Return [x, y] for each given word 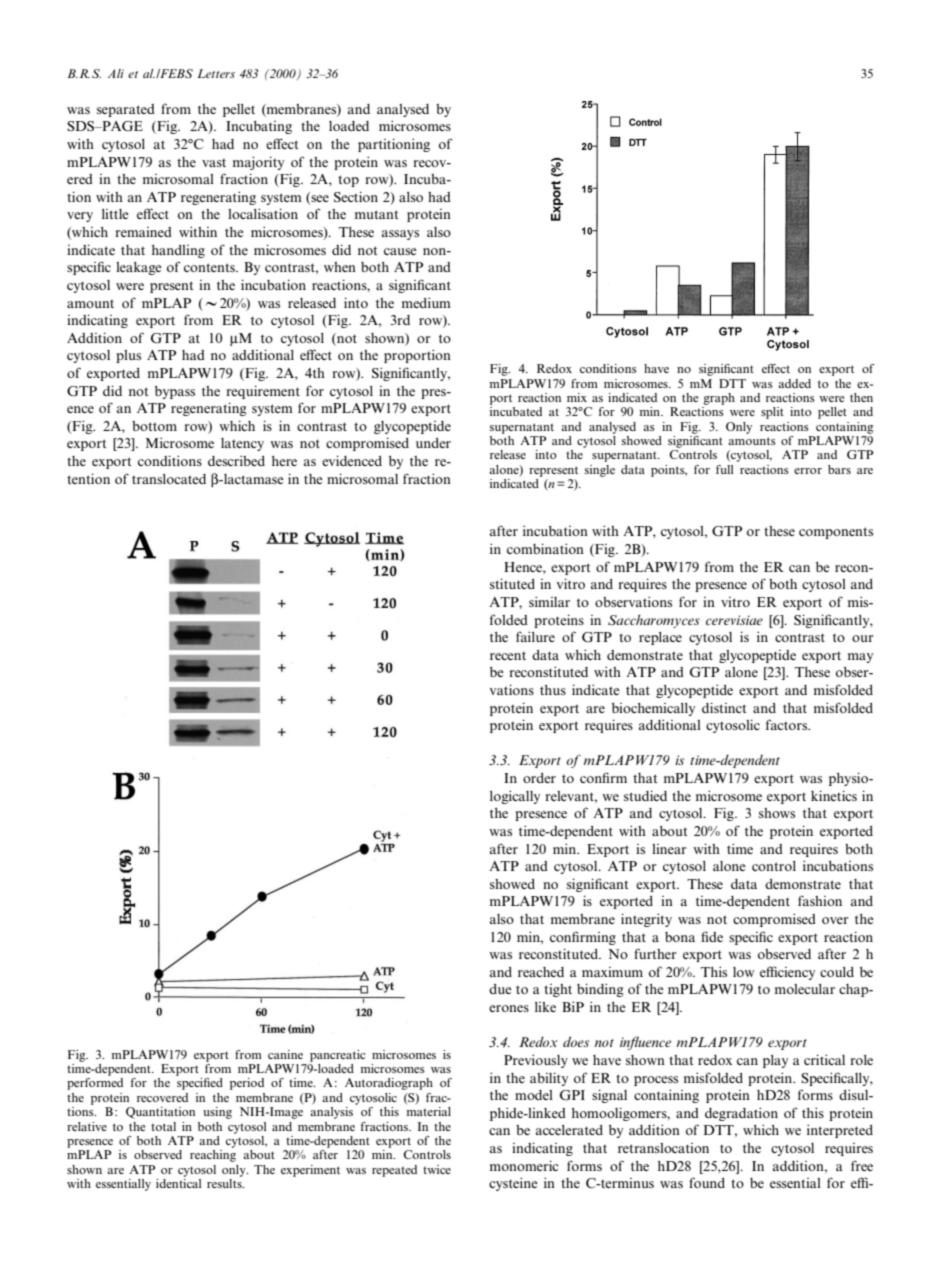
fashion [820, 900]
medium [426, 302]
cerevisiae [734, 620]
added [794, 383]
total [163, 1126]
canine [285, 1054]
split [772, 413]
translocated [169, 479]
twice [437, 1169]
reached [541, 972]
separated [126, 110]
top [348, 181]
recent [508, 655]
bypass [175, 392]
